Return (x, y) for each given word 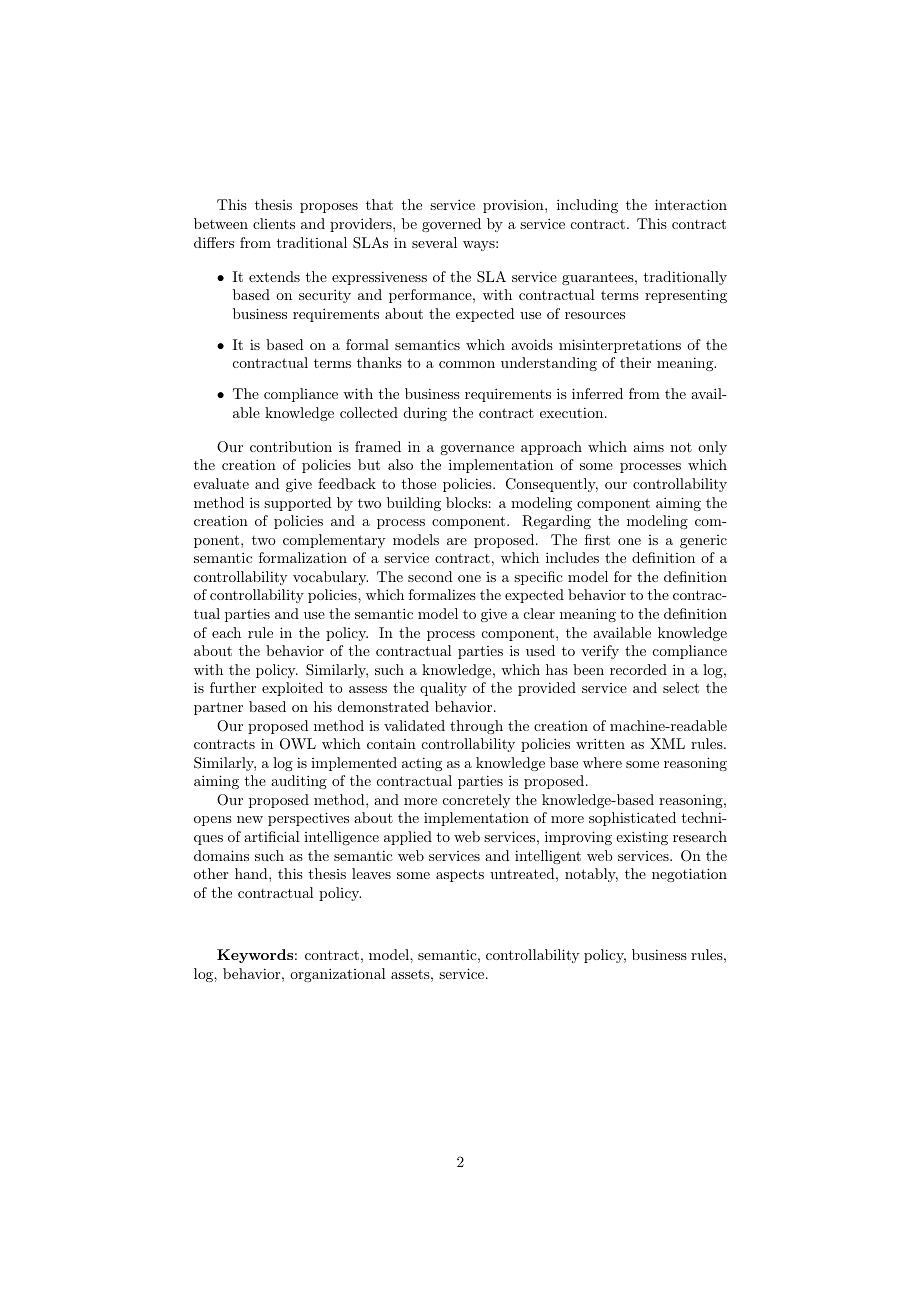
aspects (460, 875)
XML (667, 743)
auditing (299, 782)
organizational (338, 975)
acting (422, 764)
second (430, 576)
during (425, 414)
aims (648, 446)
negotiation (689, 875)
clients (274, 223)
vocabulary (330, 578)
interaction (691, 204)
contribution (291, 446)
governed (451, 225)
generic (703, 541)
